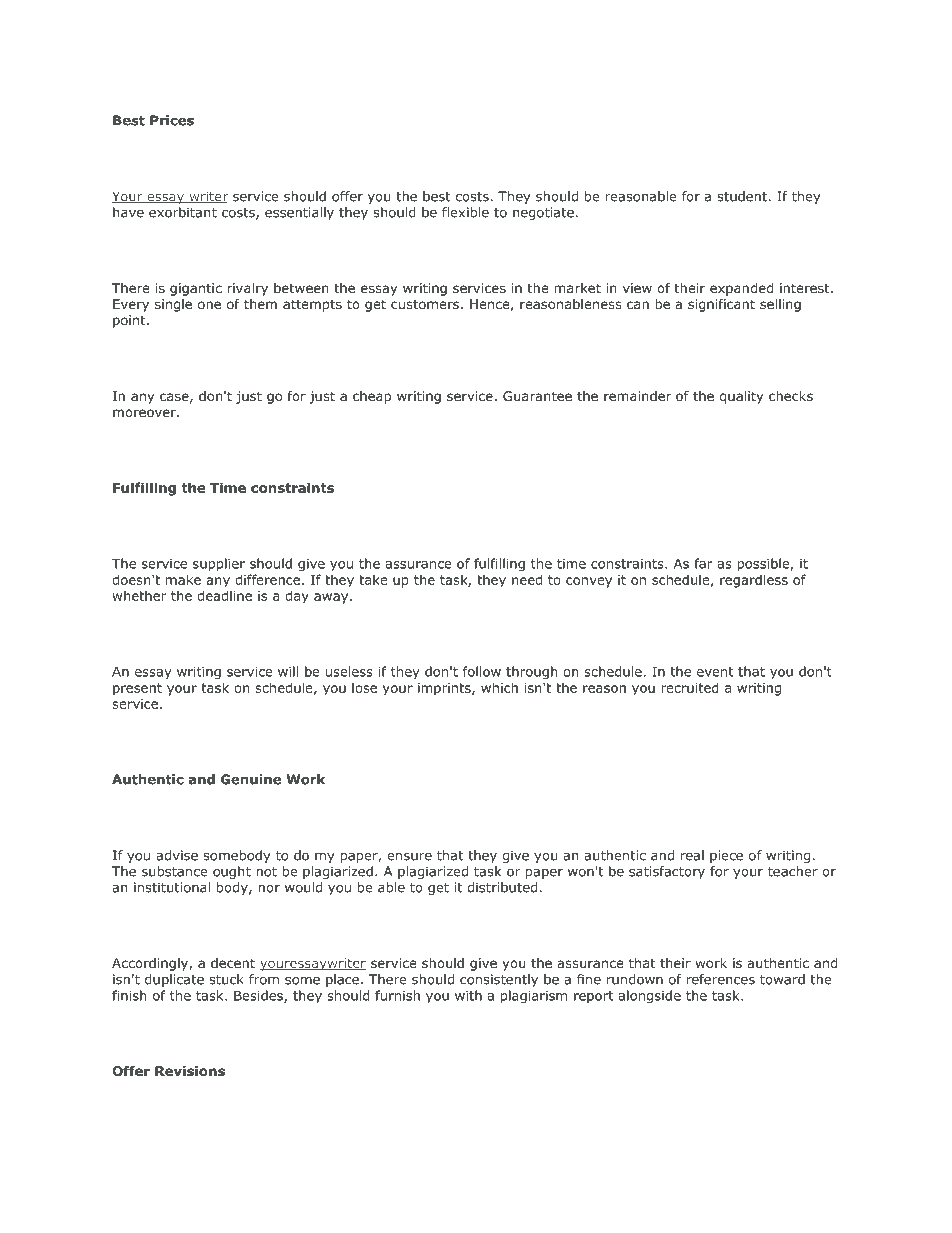 The image size is (952, 1233). I want to click on Revisions, so click(190, 1071).
